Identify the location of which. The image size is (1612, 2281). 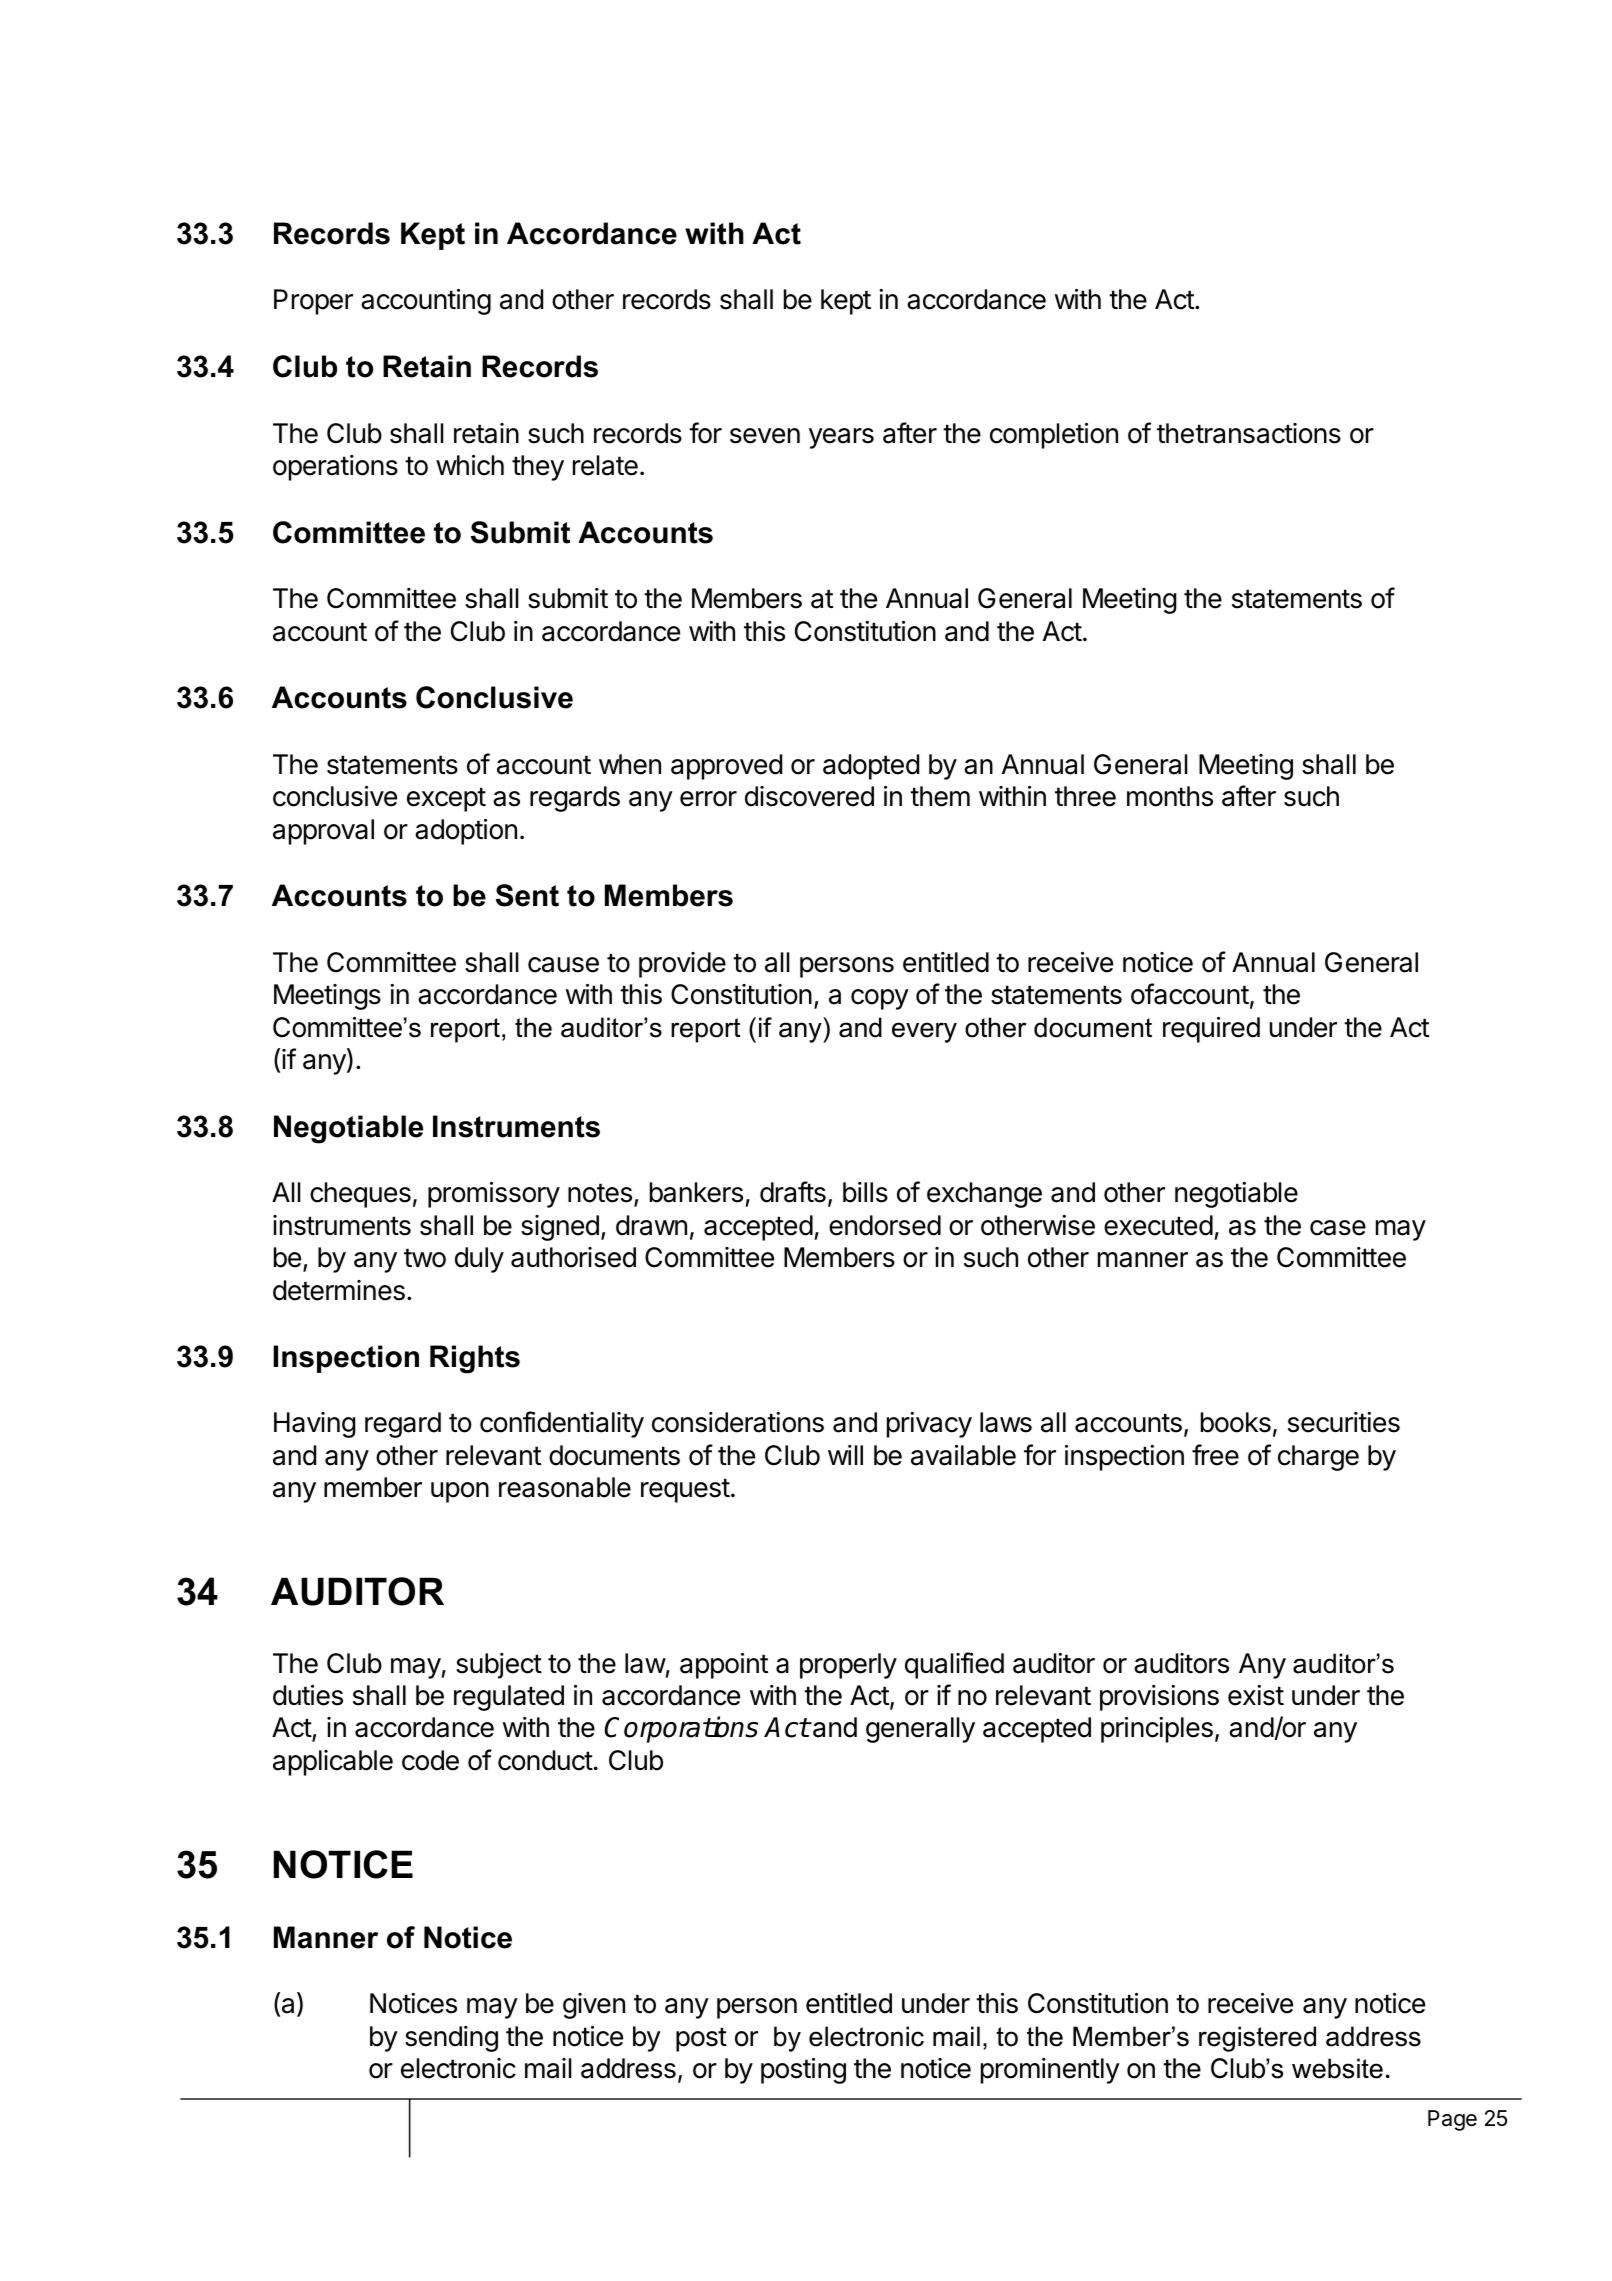
(470, 465).
